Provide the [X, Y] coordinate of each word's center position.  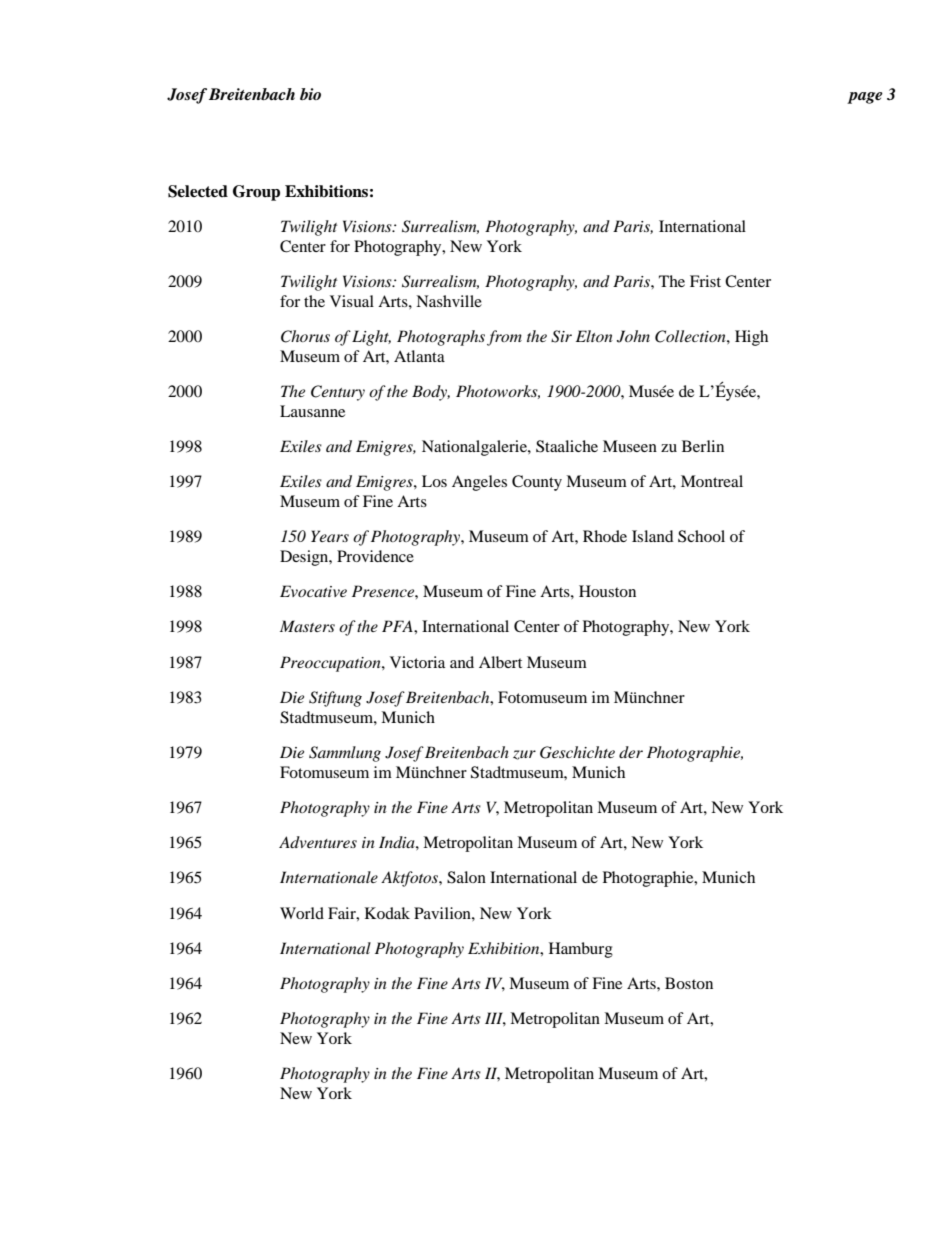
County [537, 483]
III [495, 1019]
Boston [689, 983]
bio [310, 94]
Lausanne [312, 411]
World [302, 913]
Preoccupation [331, 664]
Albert [500, 662]
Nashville [449, 301]
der [631, 752]
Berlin [703, 446]
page [865, 98]
